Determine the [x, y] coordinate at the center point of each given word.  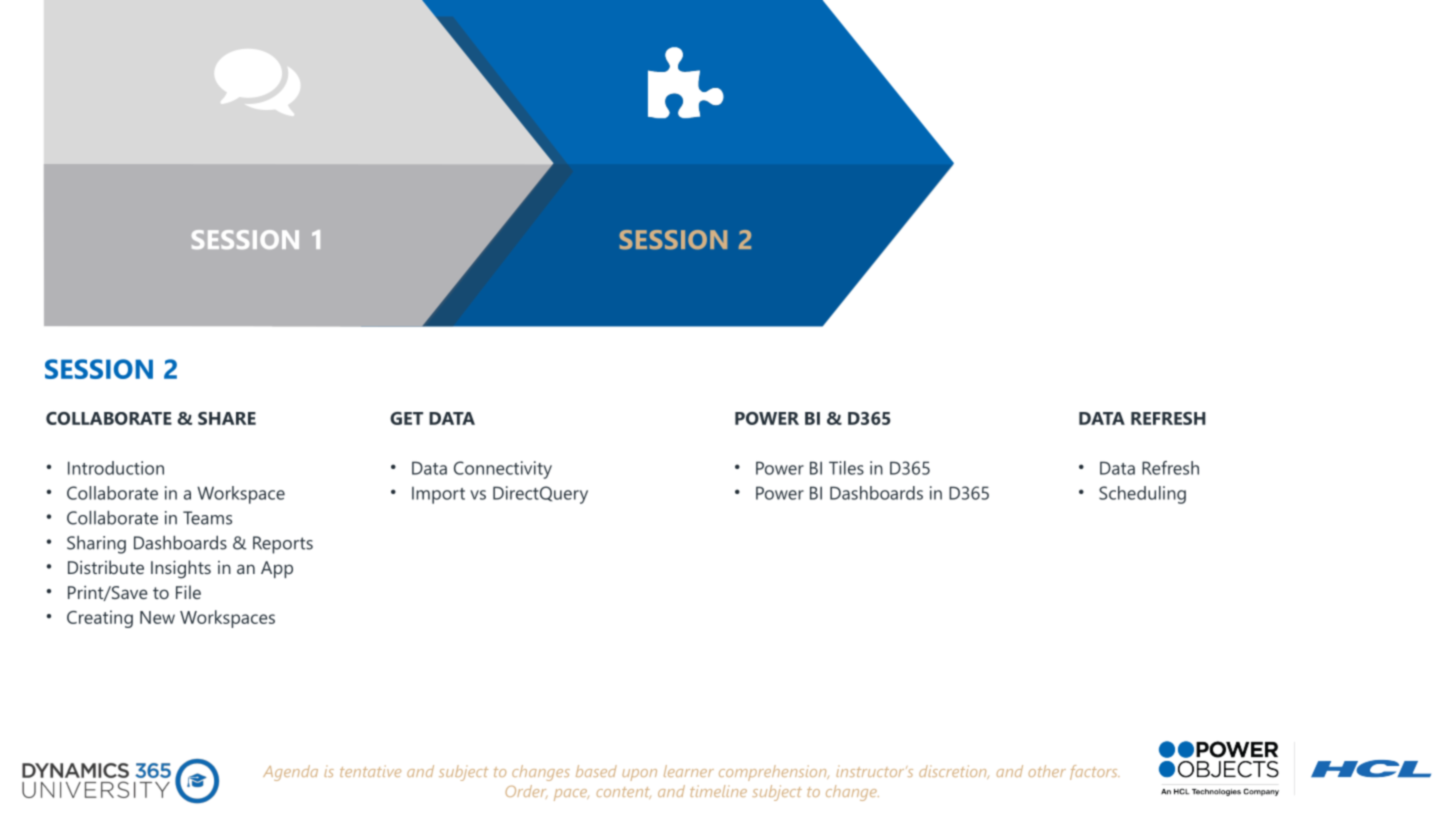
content [624, 793]
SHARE [227, 418]
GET [406, 418]
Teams [207, 518]
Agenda [290, 773]
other [1047, 771]
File [188, 592]
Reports [283, 545]
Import [438, 495]
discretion [954, 772]
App [277, 569]
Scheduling [1142, 495]
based [596, 771]
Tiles [846, 468]
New [157, 617]
